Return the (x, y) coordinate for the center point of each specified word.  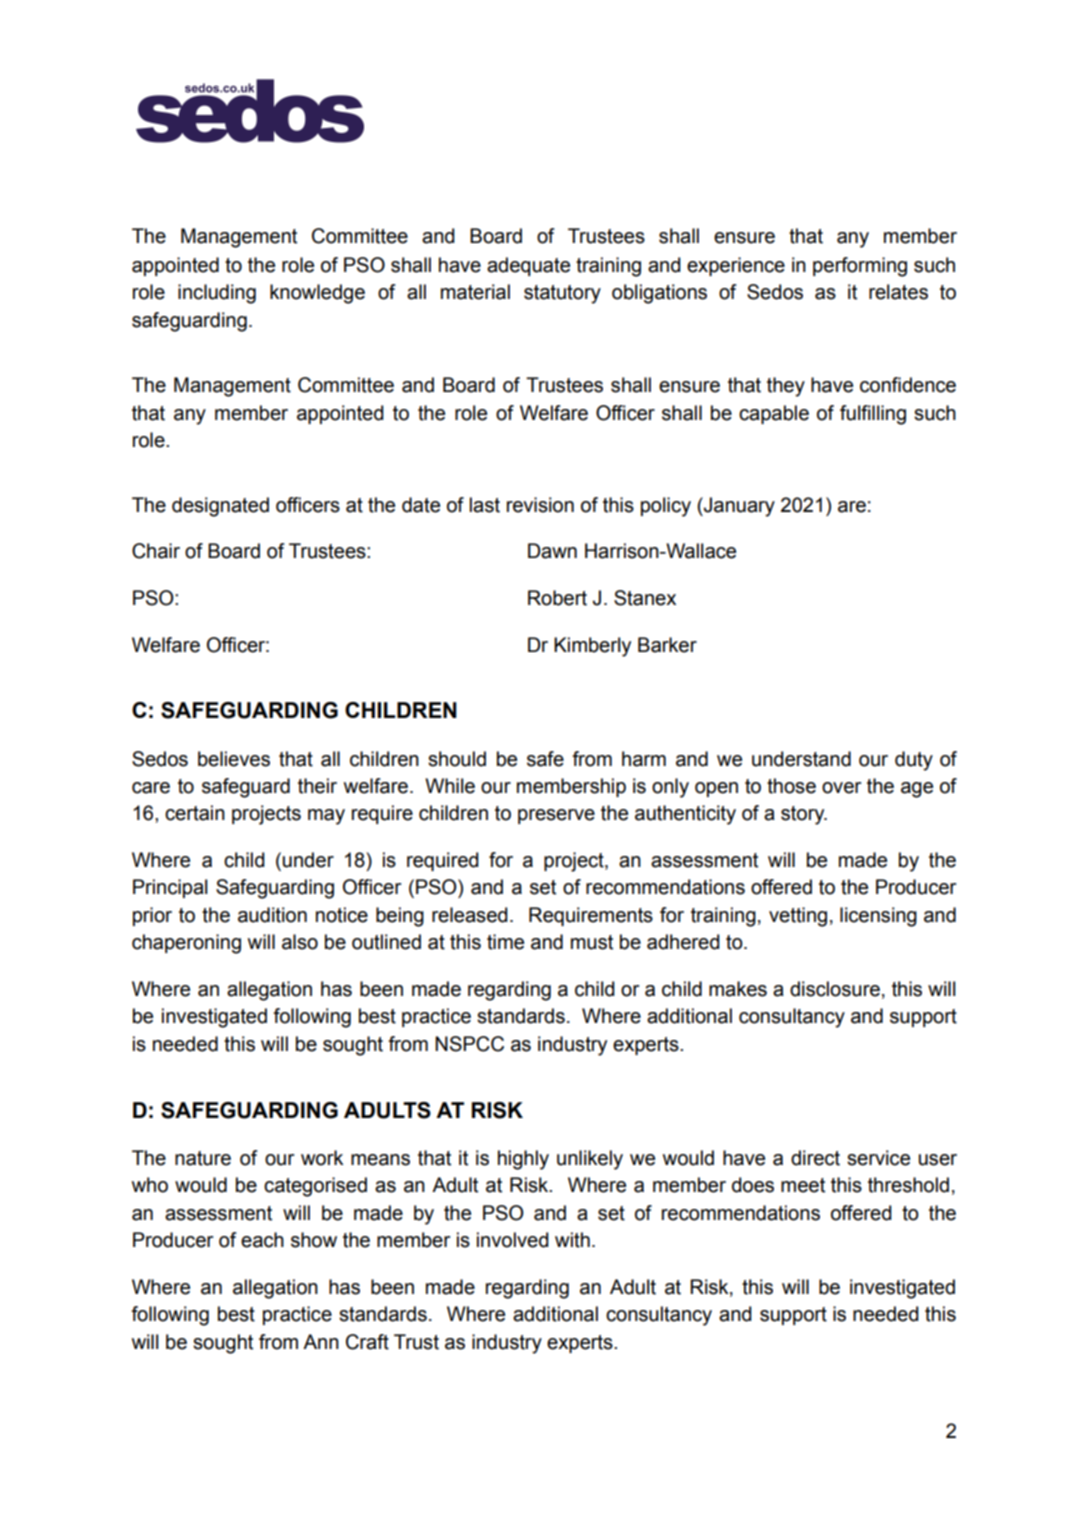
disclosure (835, 989)
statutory (562, 294)
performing (860, 267)
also (300, 942)
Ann (321, 1341)
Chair (156, 551)
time (505, 942)
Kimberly (592, 647)
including (217, 294)
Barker (667, 645)
